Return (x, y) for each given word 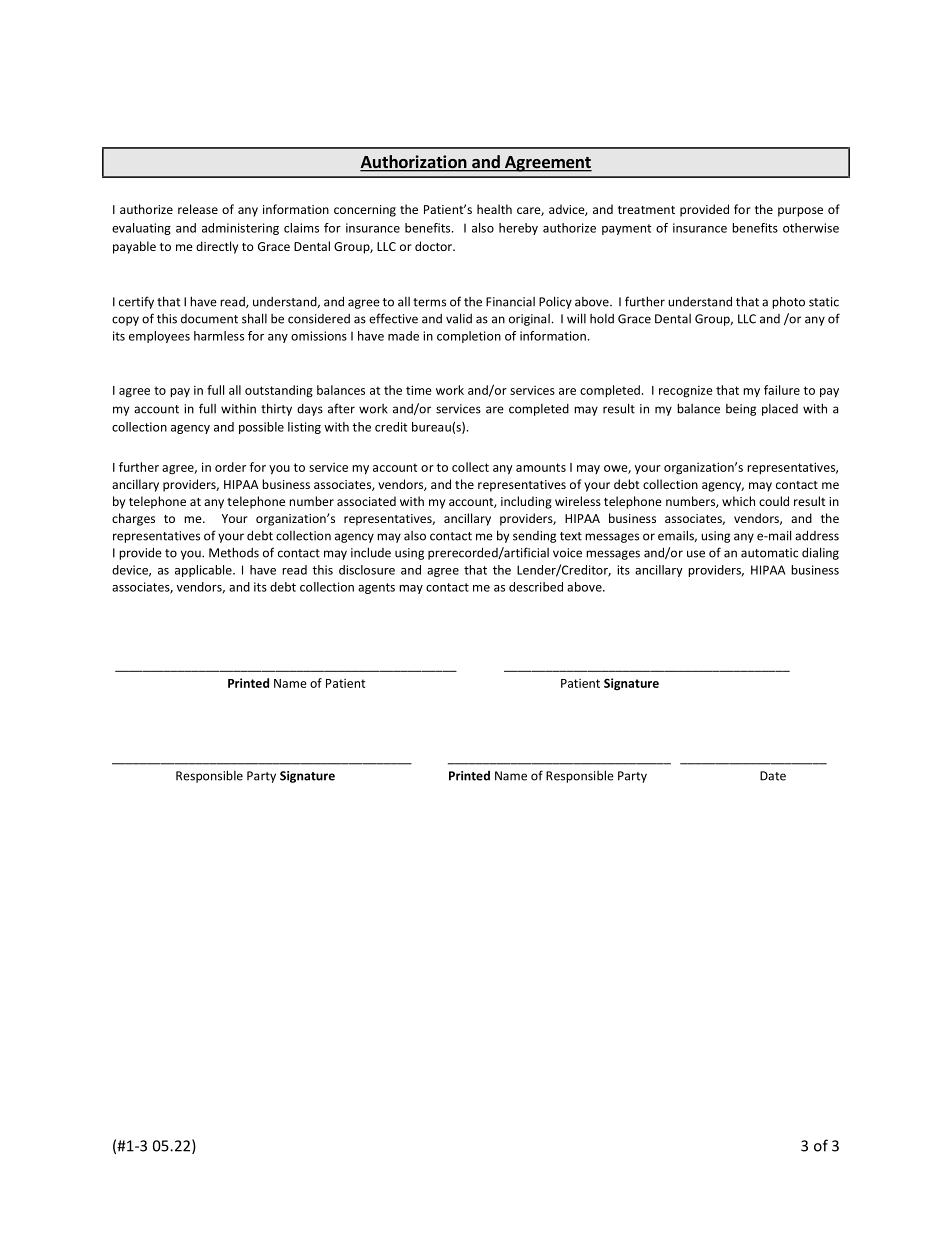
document (209, 319)
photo (788, 302)
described (536, 587)
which (738, 501)
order (230, 467)
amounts (541, 467)
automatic (769, 553)
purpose (800, 212)
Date (773, 776)
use (696, 554)
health (494, 209)
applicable (204, 571)
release (198, 209)
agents (376, 588)
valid (459, 318)
